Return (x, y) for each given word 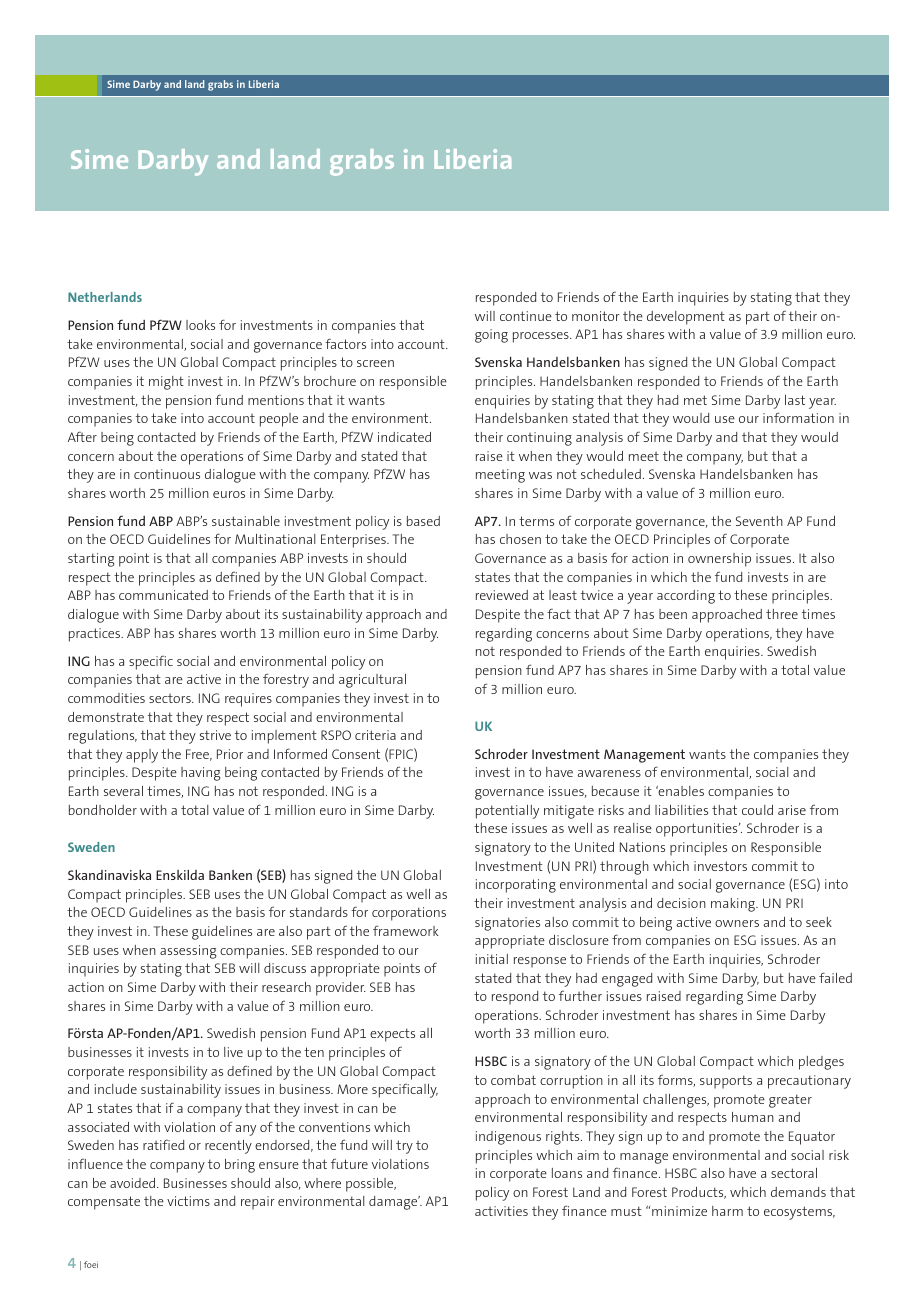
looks (200, 325)
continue (526, 316)
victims (188, 1201)
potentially (507, 812)
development (686, 318)
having (200, 774)
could (757, 810)
